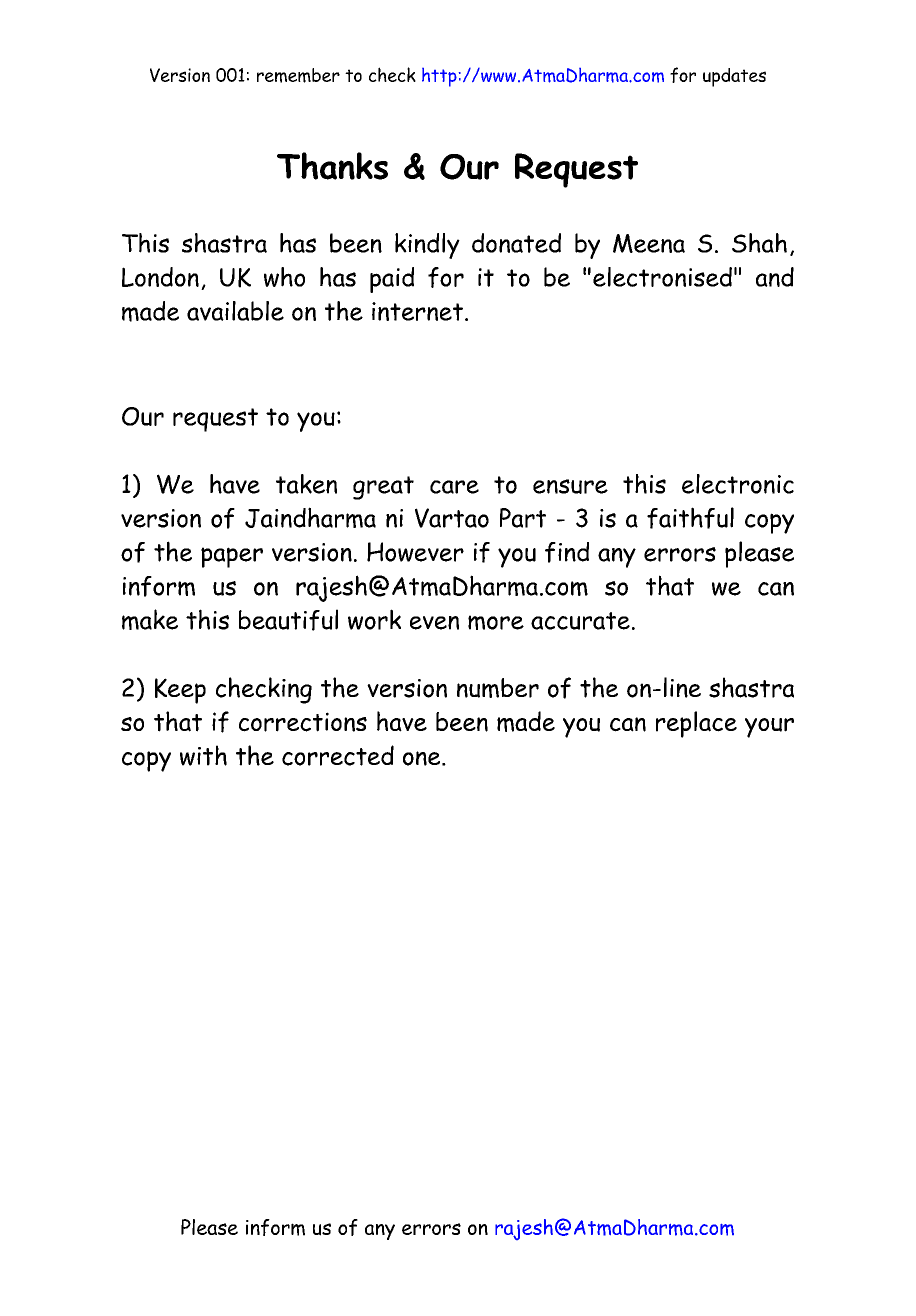 The height and width of the screenshot is (1316, 916). I want to click on taken, so click(306, 484).
